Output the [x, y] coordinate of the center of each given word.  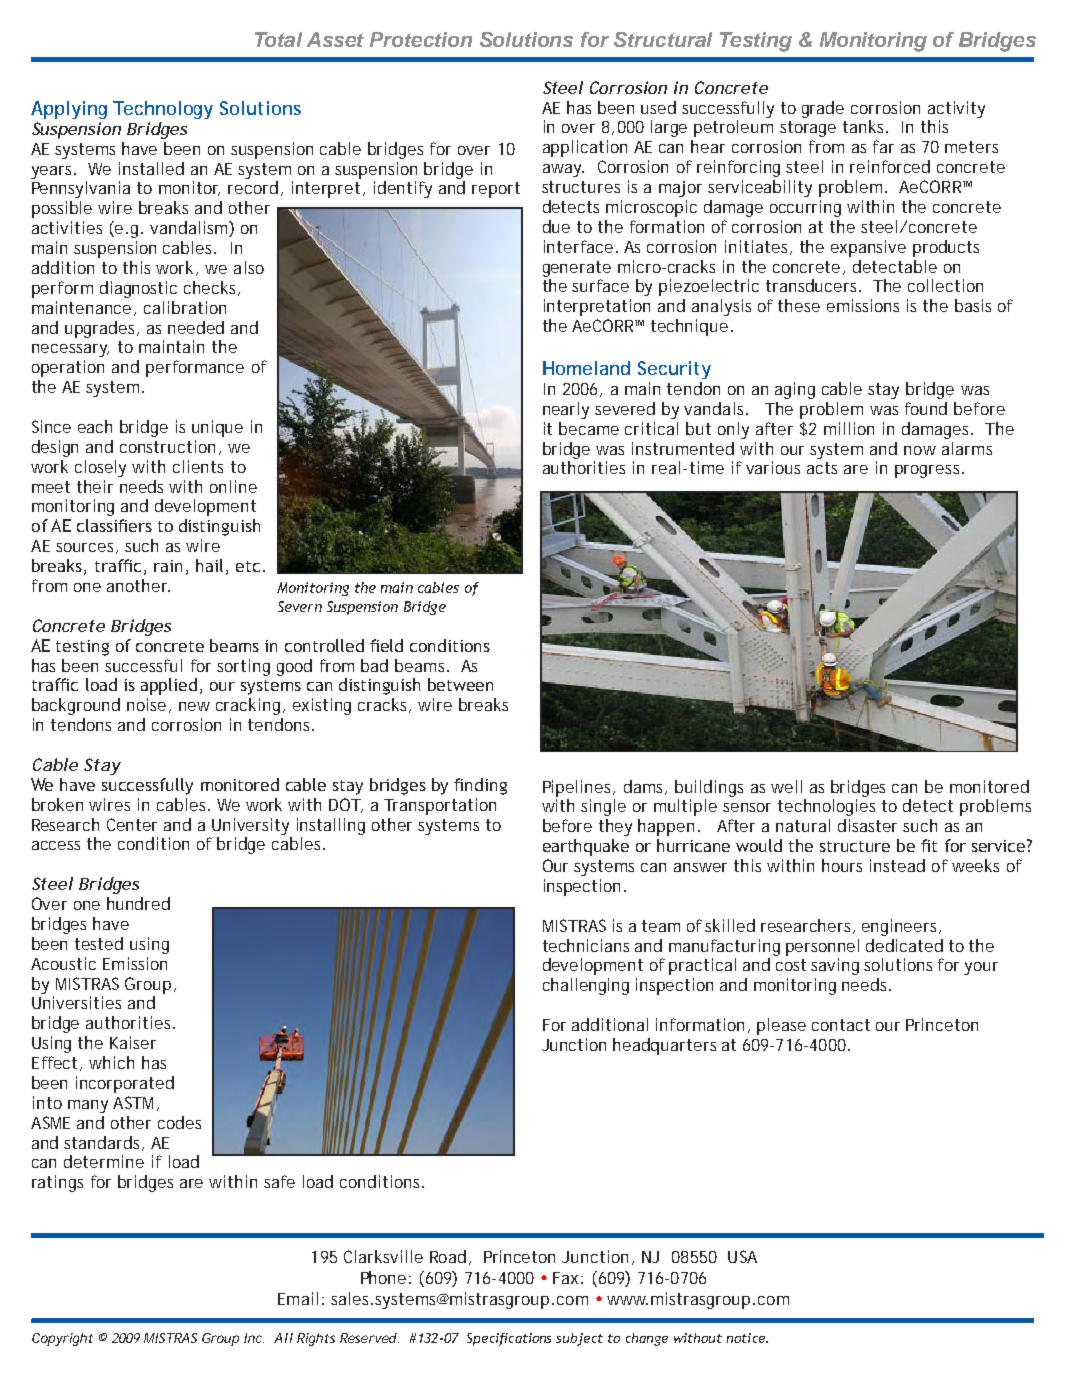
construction [170, 447]
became [589, 428]
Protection [421, 39]
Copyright [62, 1339]
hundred [138, 903]
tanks [865, 126]
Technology [163, 110]
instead [897, 865]
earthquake [586, 847]
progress [929, 471]
